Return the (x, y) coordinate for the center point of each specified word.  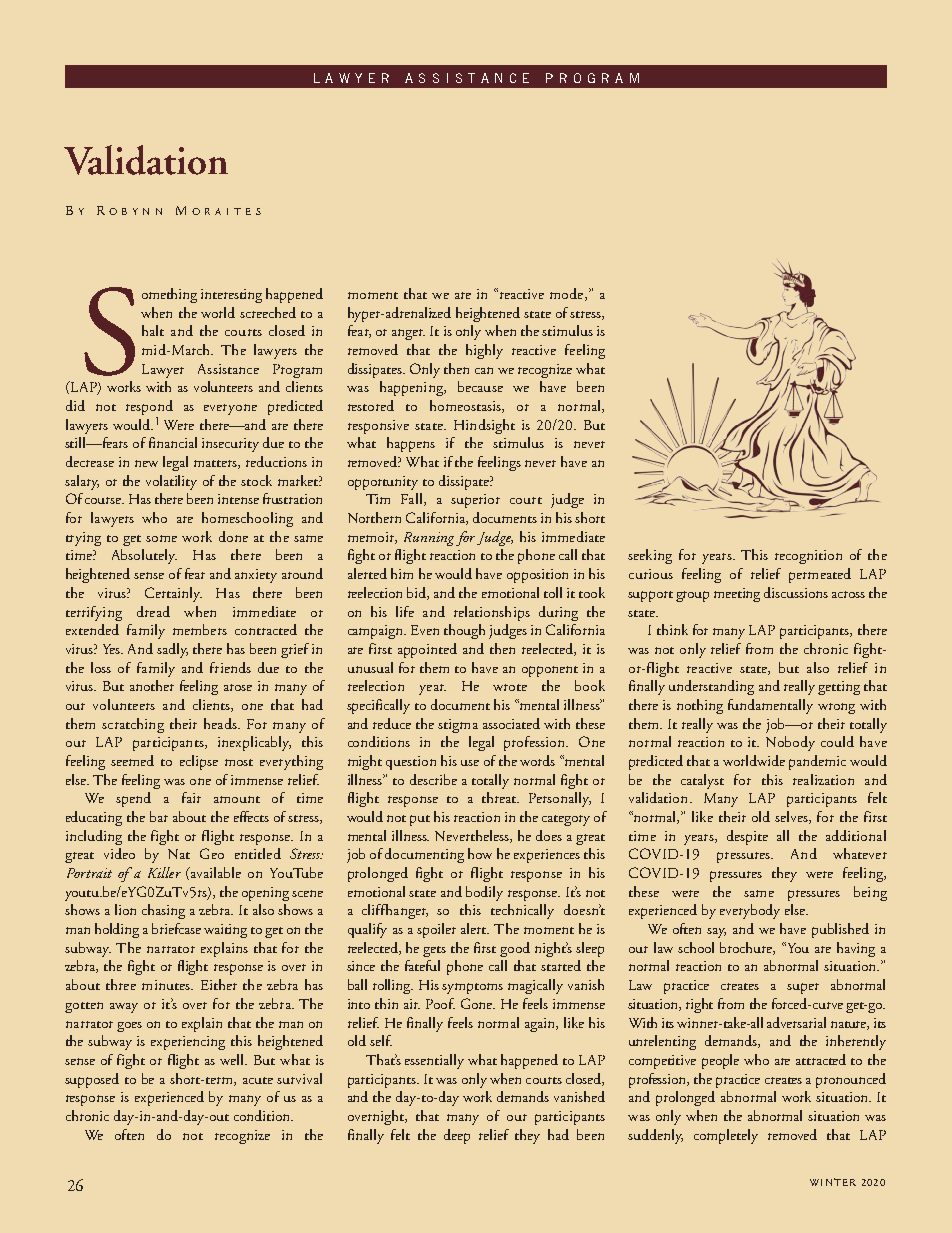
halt (153, 330)
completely (726, 1136)
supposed (92, 1080)
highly (484, 351)
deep (457, 1136)
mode (568, 294)
